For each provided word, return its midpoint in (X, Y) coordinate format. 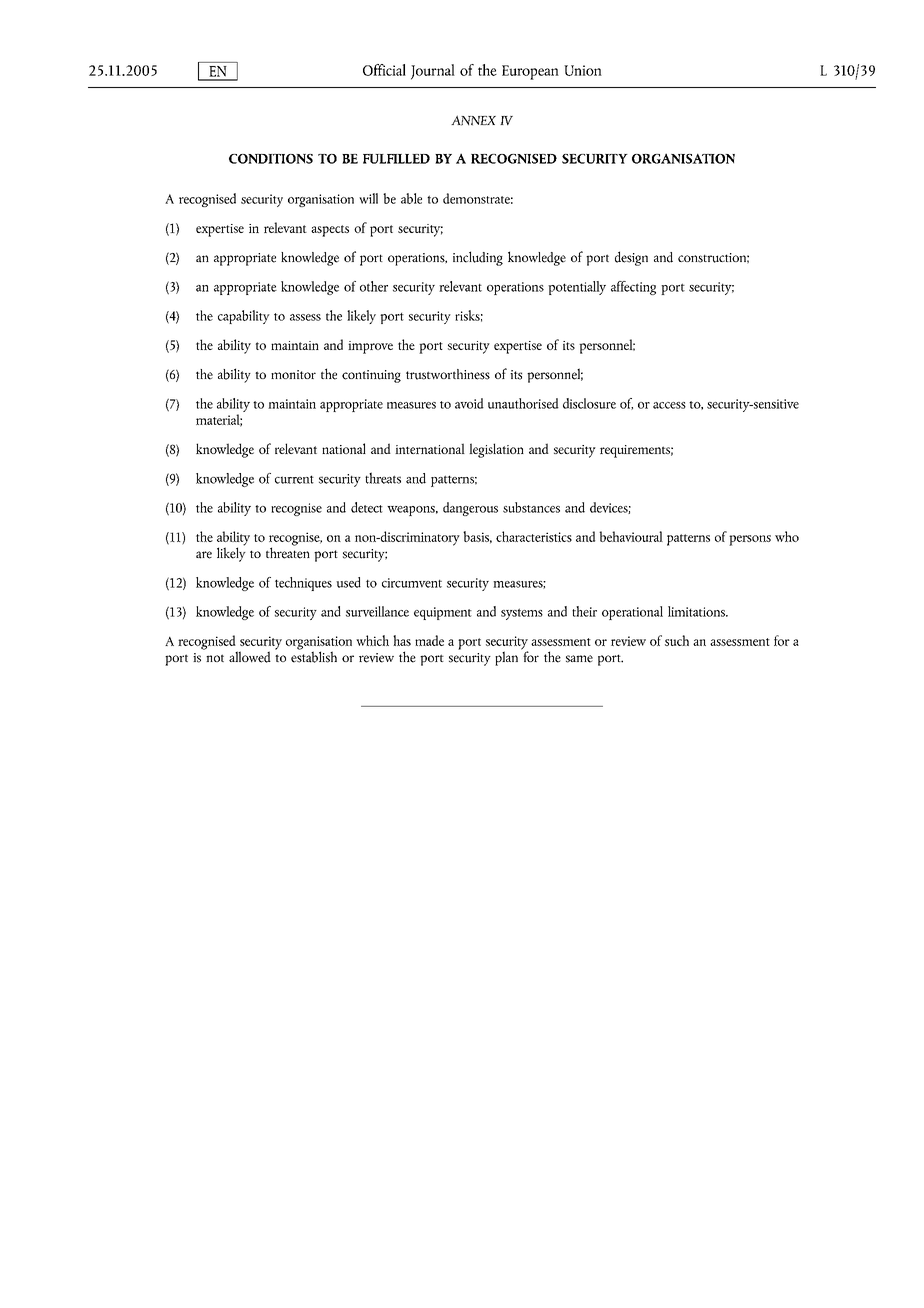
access (669, 405)
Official (384, 70)
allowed (250, 657)
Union (583, 70)
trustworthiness (448, 374)
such (677, 640)
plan (506, 658)
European (530, 72)
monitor (293, 374)
